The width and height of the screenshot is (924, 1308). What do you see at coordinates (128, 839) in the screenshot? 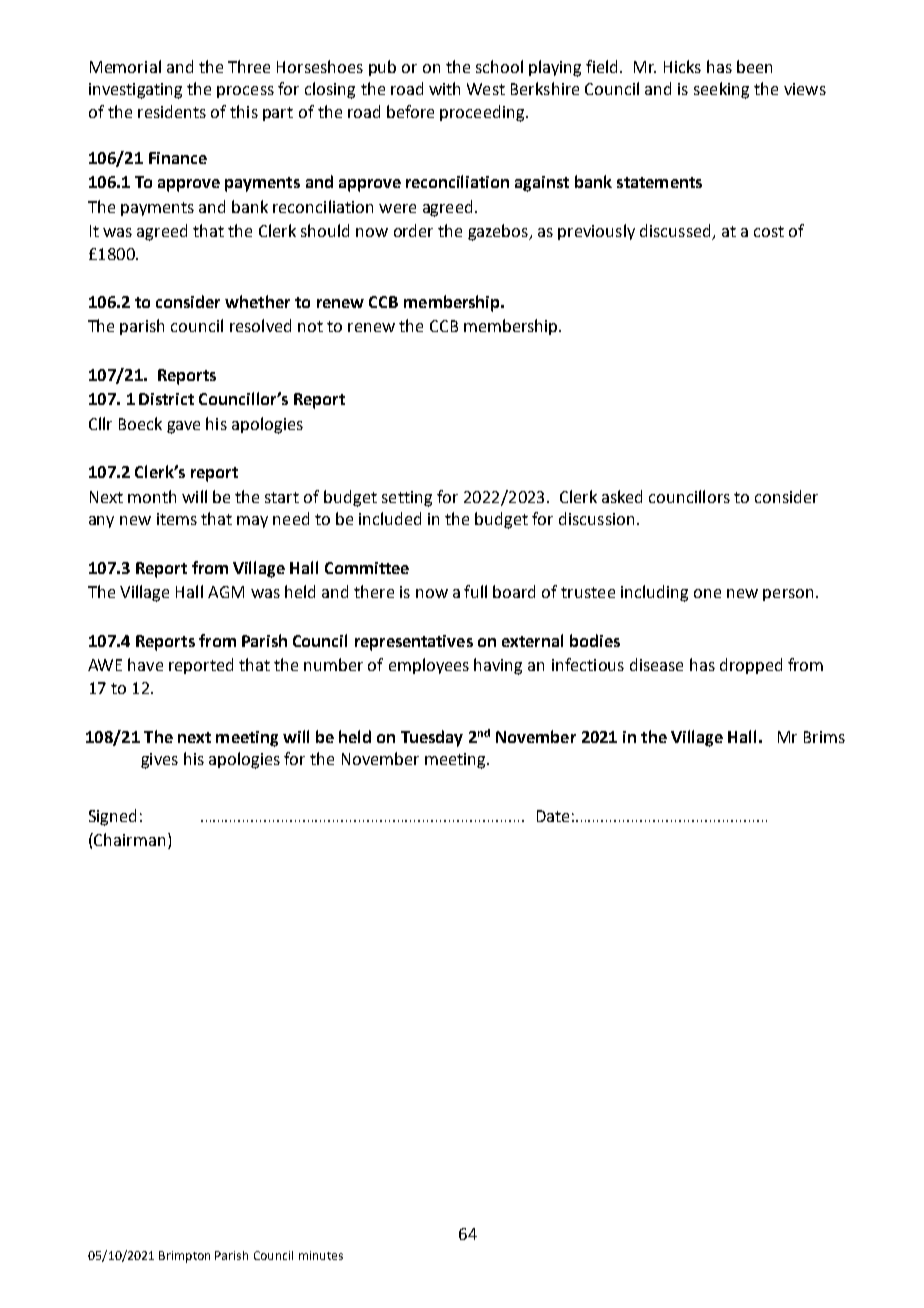
I see `Chairman` at bounding box center [128, 839].
